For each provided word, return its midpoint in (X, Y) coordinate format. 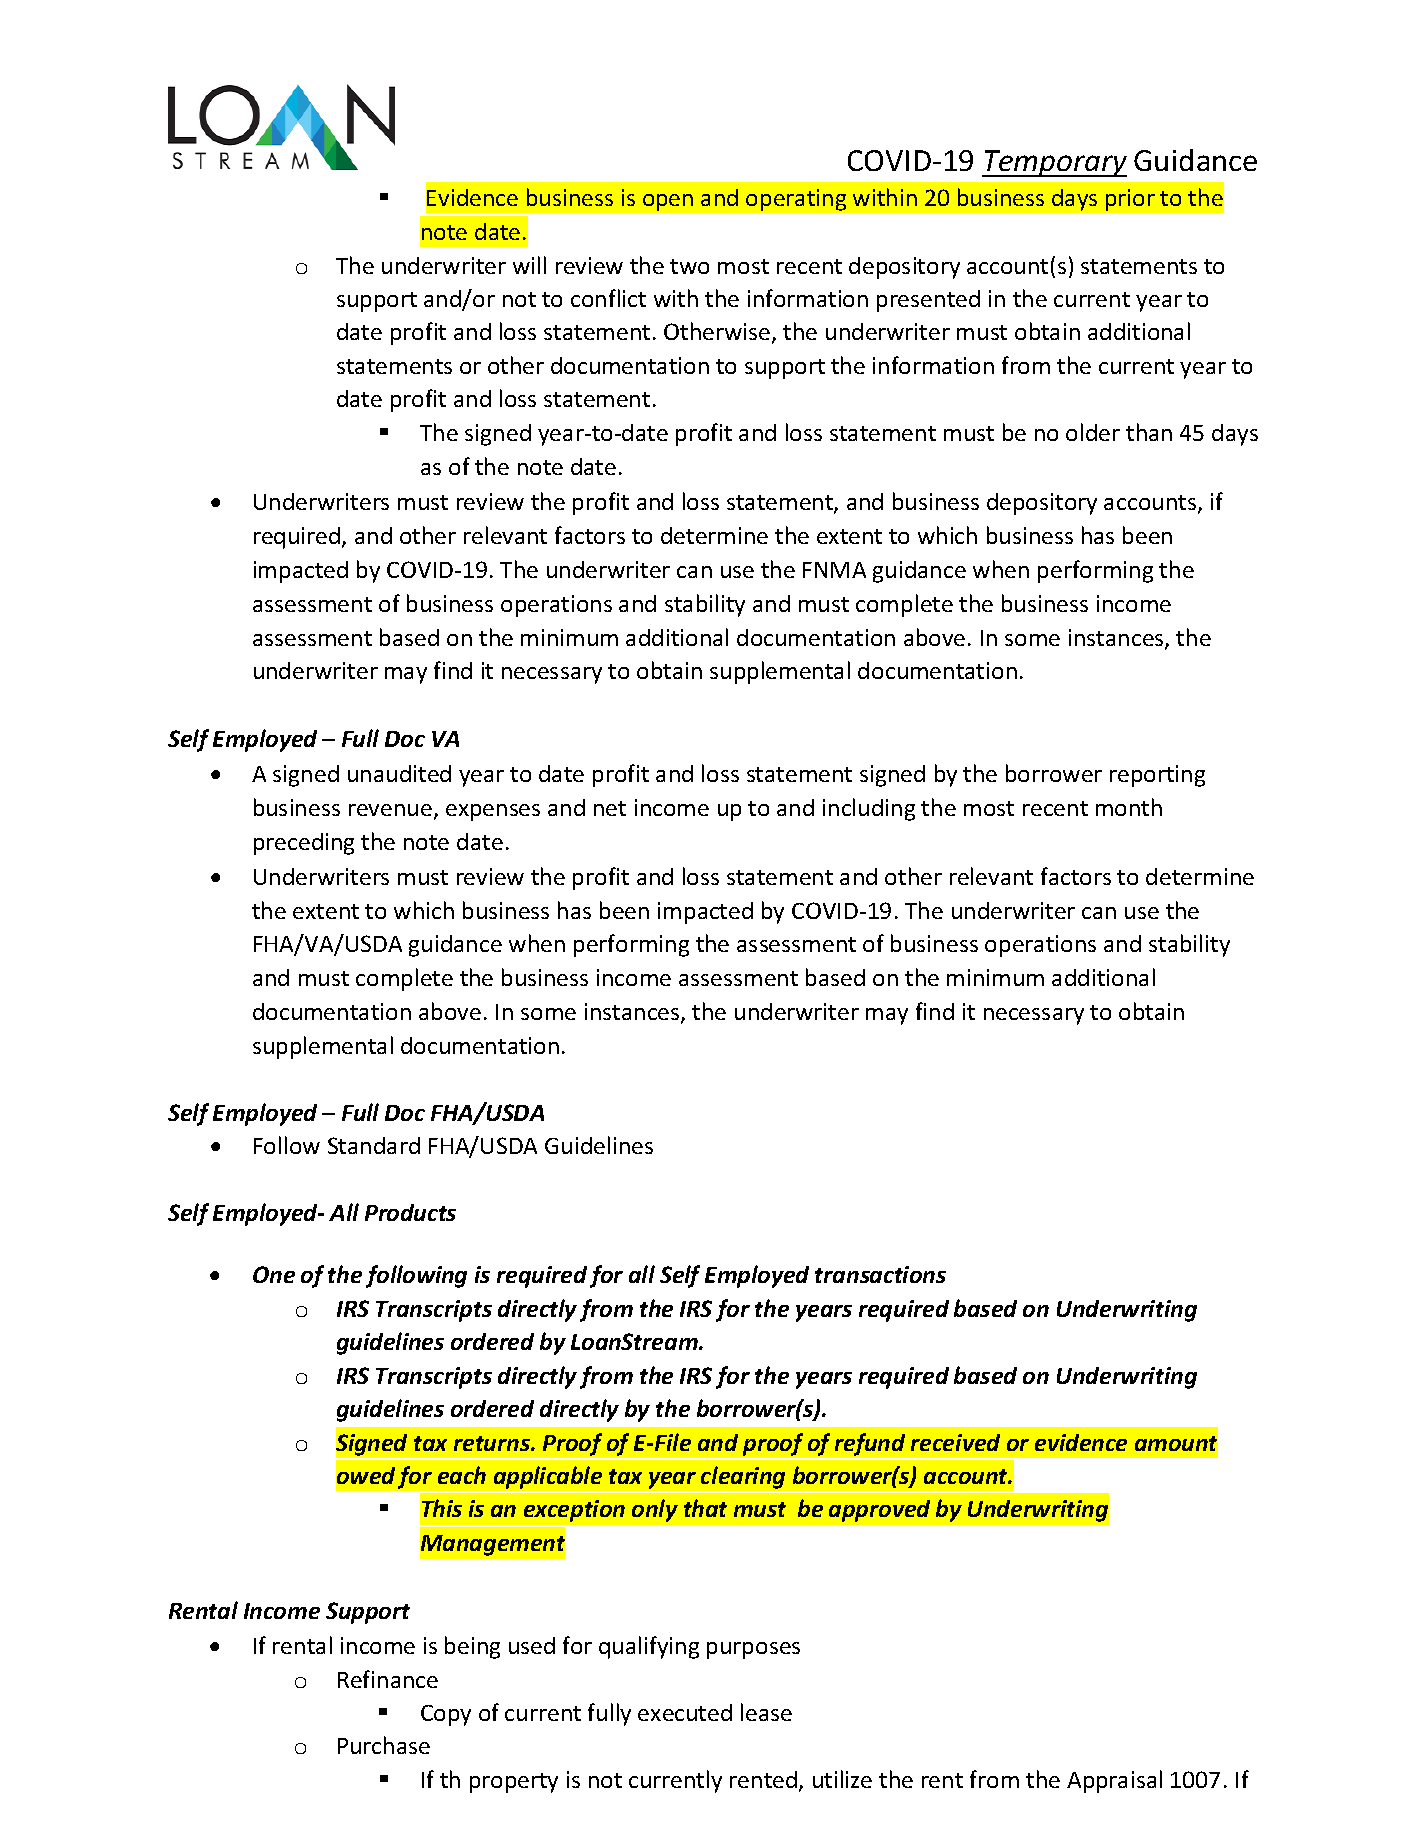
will (529, 265)
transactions (880, 1274)
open (668, 202)
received (955, 1442)
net (610, 808)
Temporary (1054, 163)
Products (410, 1212)
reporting (1157, 776)
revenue (390, 810)
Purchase (384, 1745)
